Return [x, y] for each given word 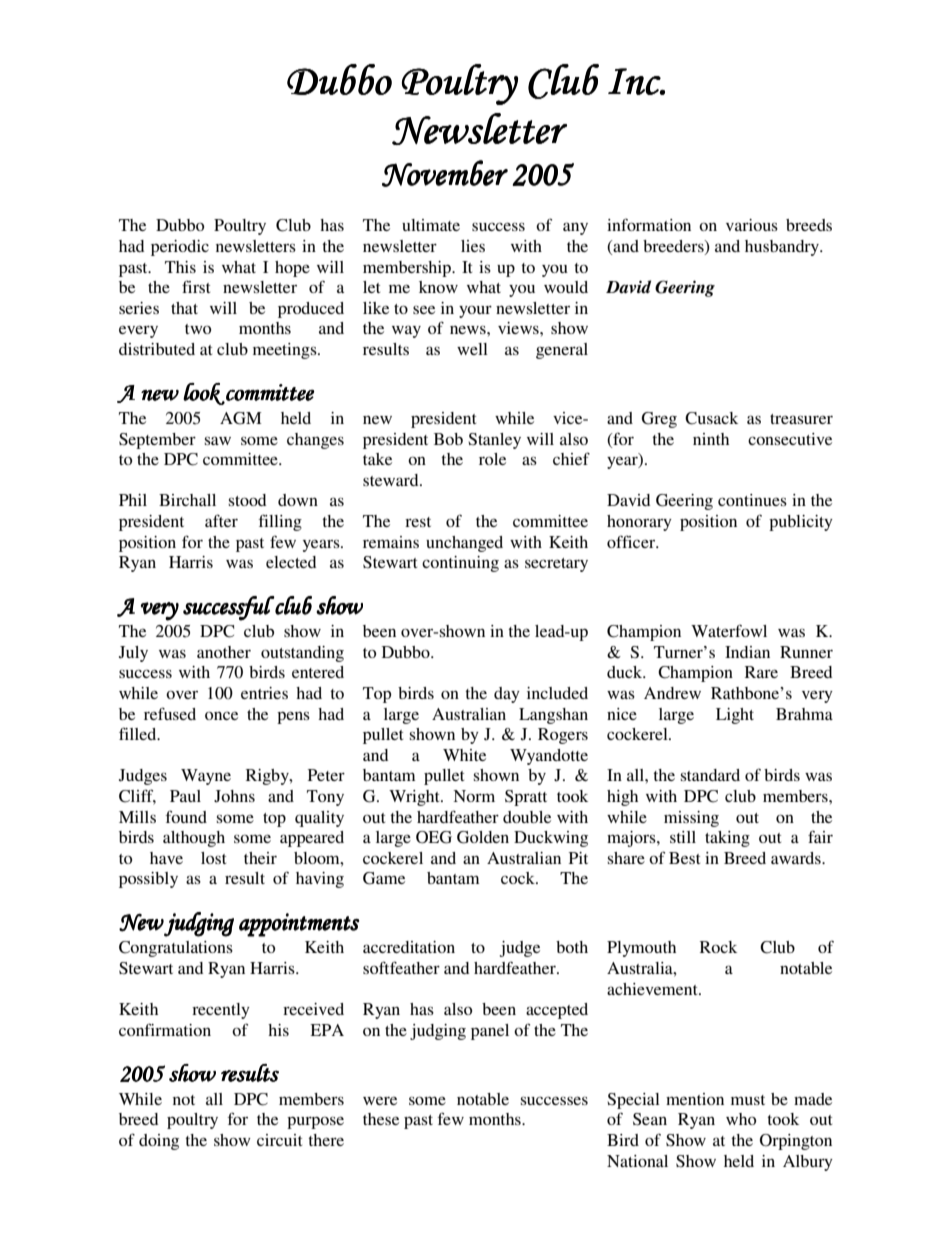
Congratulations [176, 949]
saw [218, 440]
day [507, 695]
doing [159, 1142]
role [492, 459]
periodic [180, 248]
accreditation [409, 947]
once [221, 715]
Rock [718, 947]
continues [752, 500]
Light [735, 716]
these [381, 1119]
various [752, 225]
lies [473, 246]
